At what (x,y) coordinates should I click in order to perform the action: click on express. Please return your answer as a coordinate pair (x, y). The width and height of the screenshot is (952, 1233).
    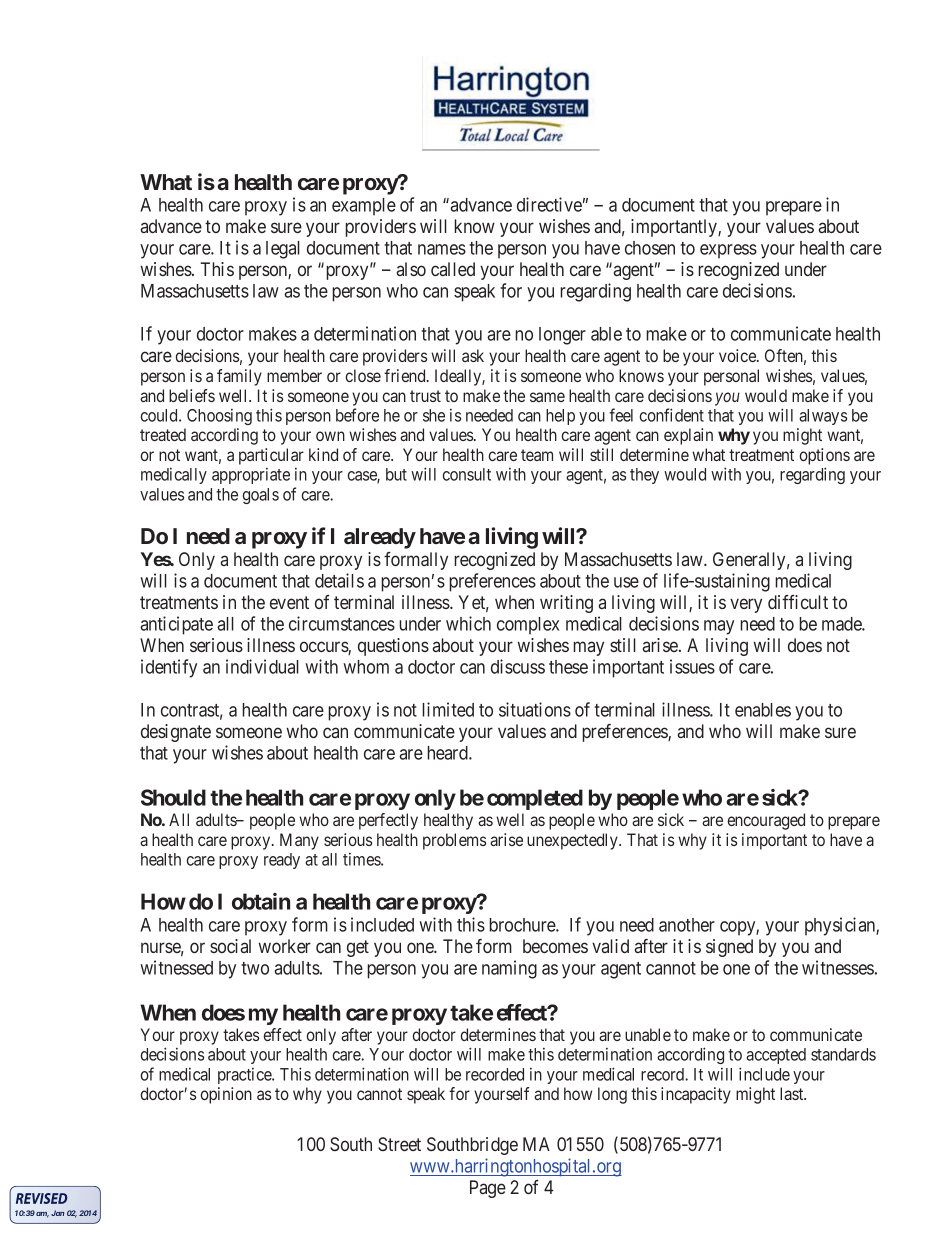
    Looking at the image, I should click on (728, 251).
